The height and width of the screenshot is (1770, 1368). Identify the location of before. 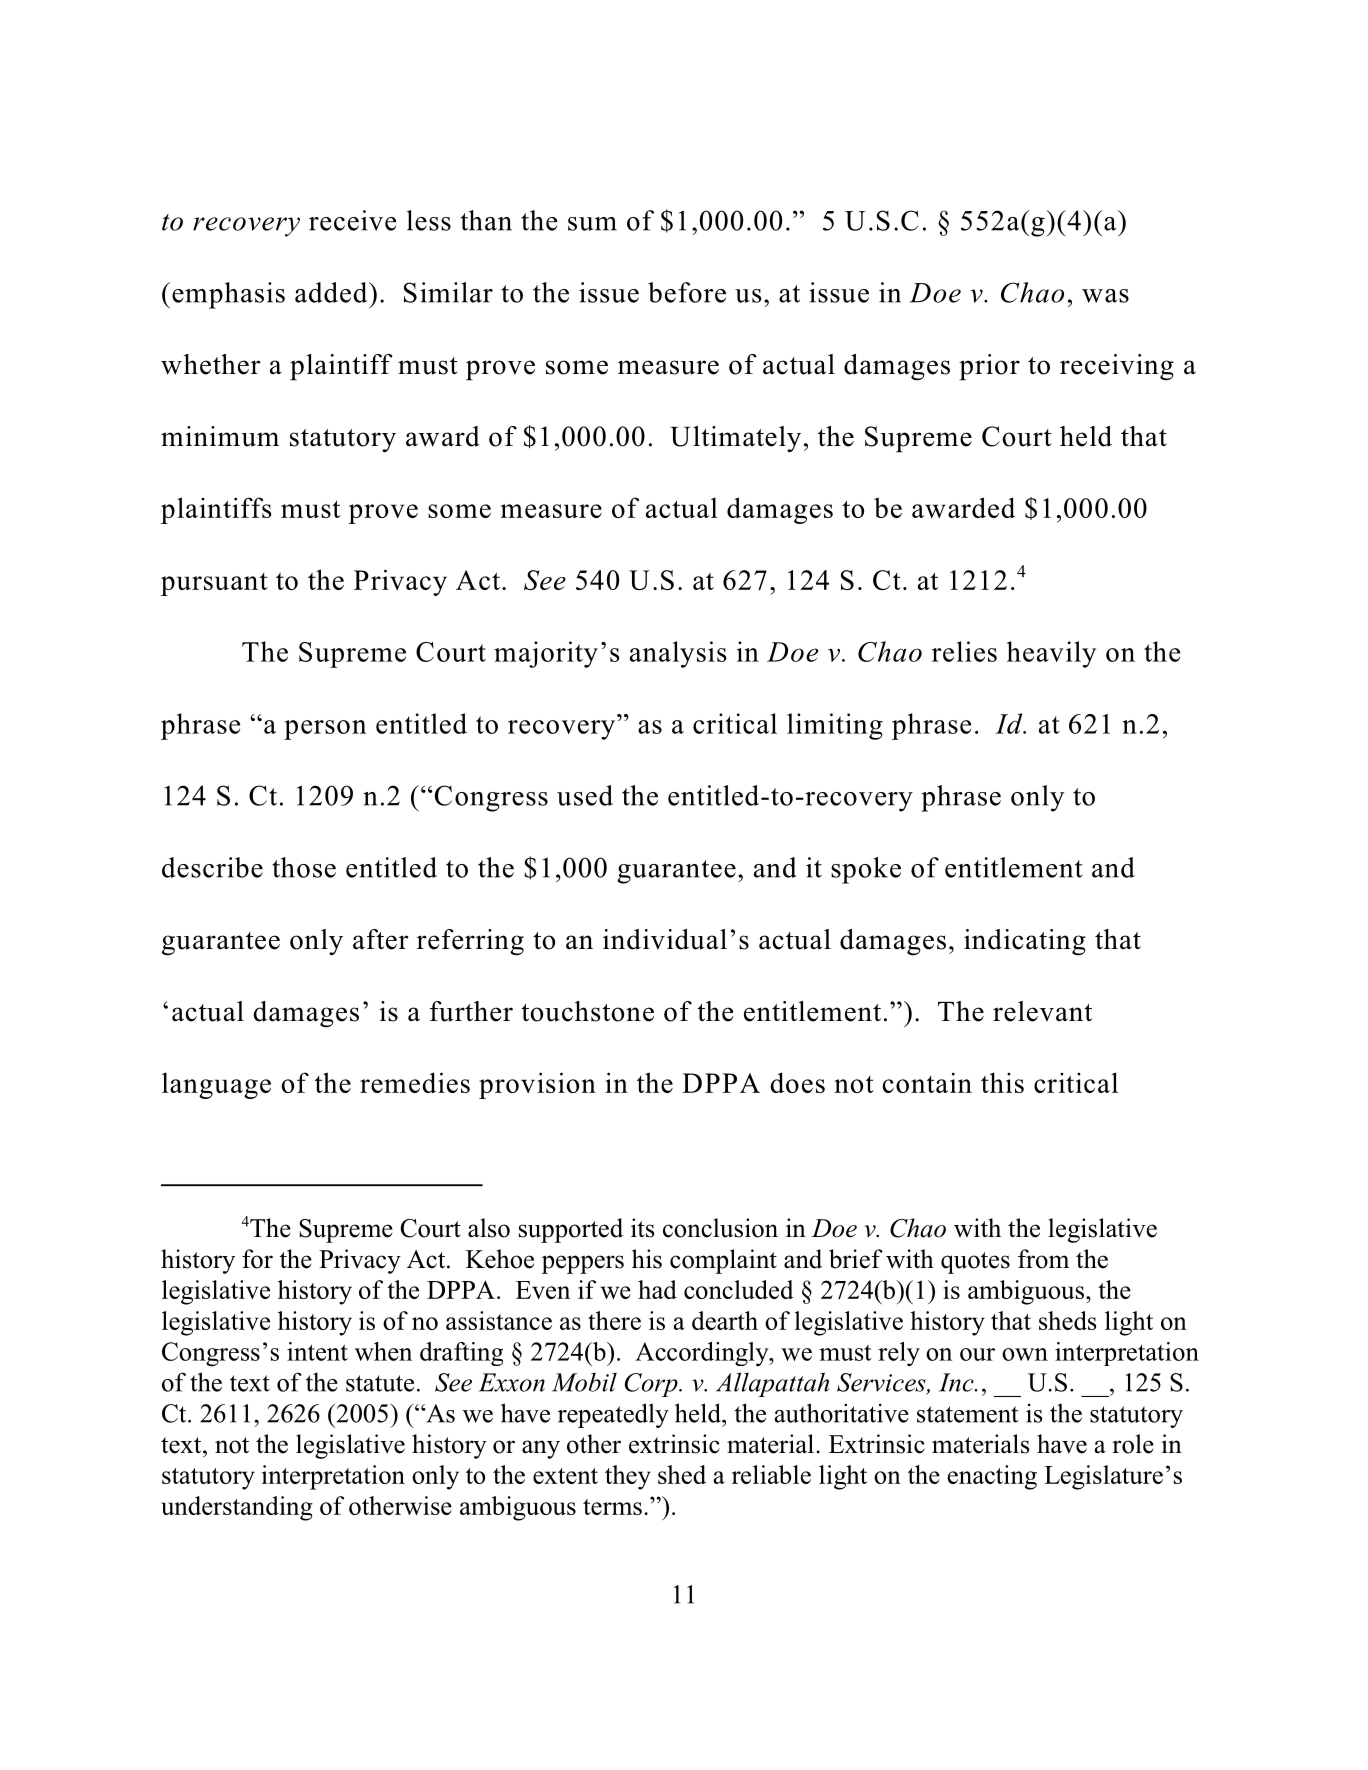
(687, 292).
